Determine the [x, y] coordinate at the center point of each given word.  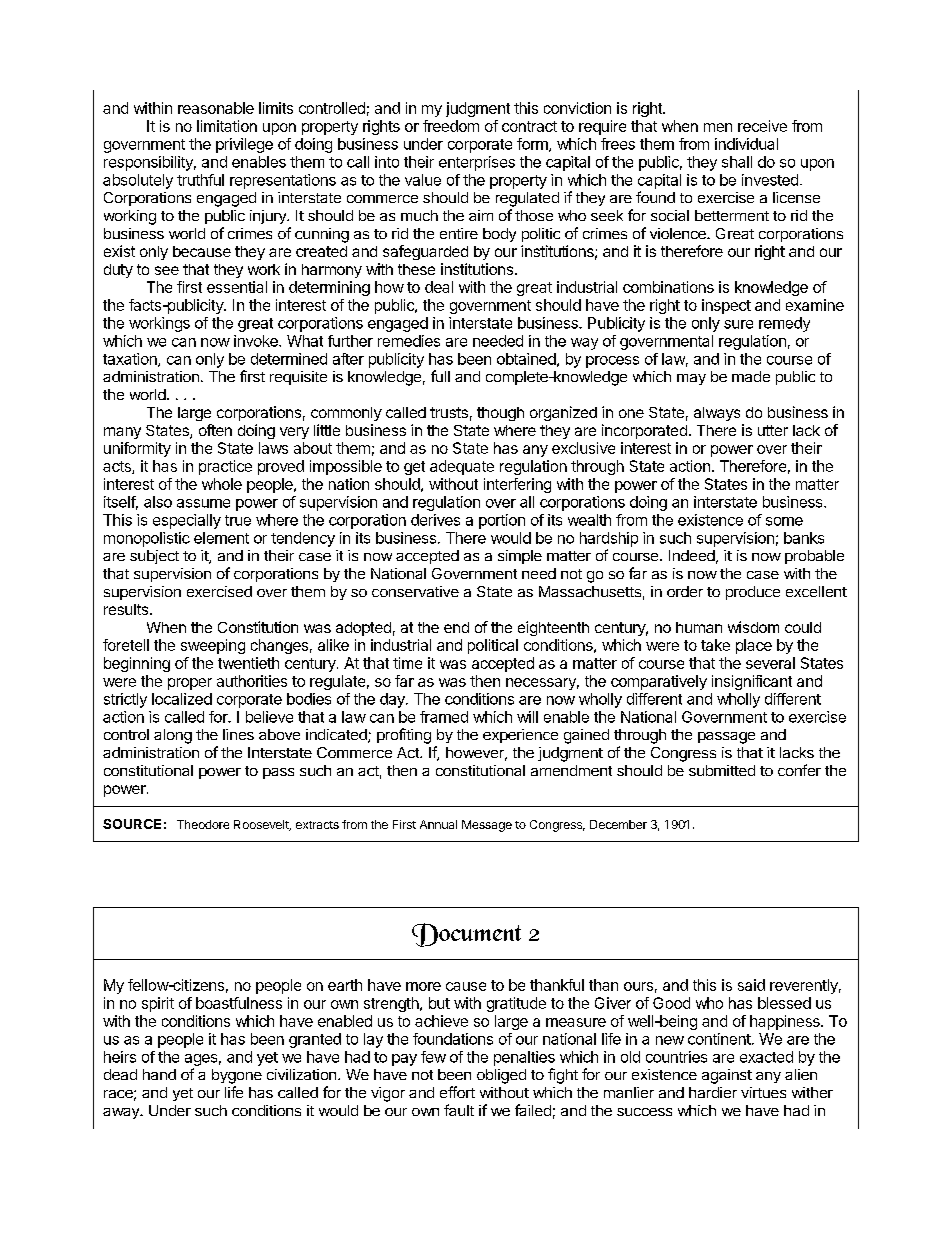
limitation [227, 126]
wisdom [753, 627]
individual [746, 144]
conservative [415, 591]
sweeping [213, 646]
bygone [237, 1076]
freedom [451, 126]
